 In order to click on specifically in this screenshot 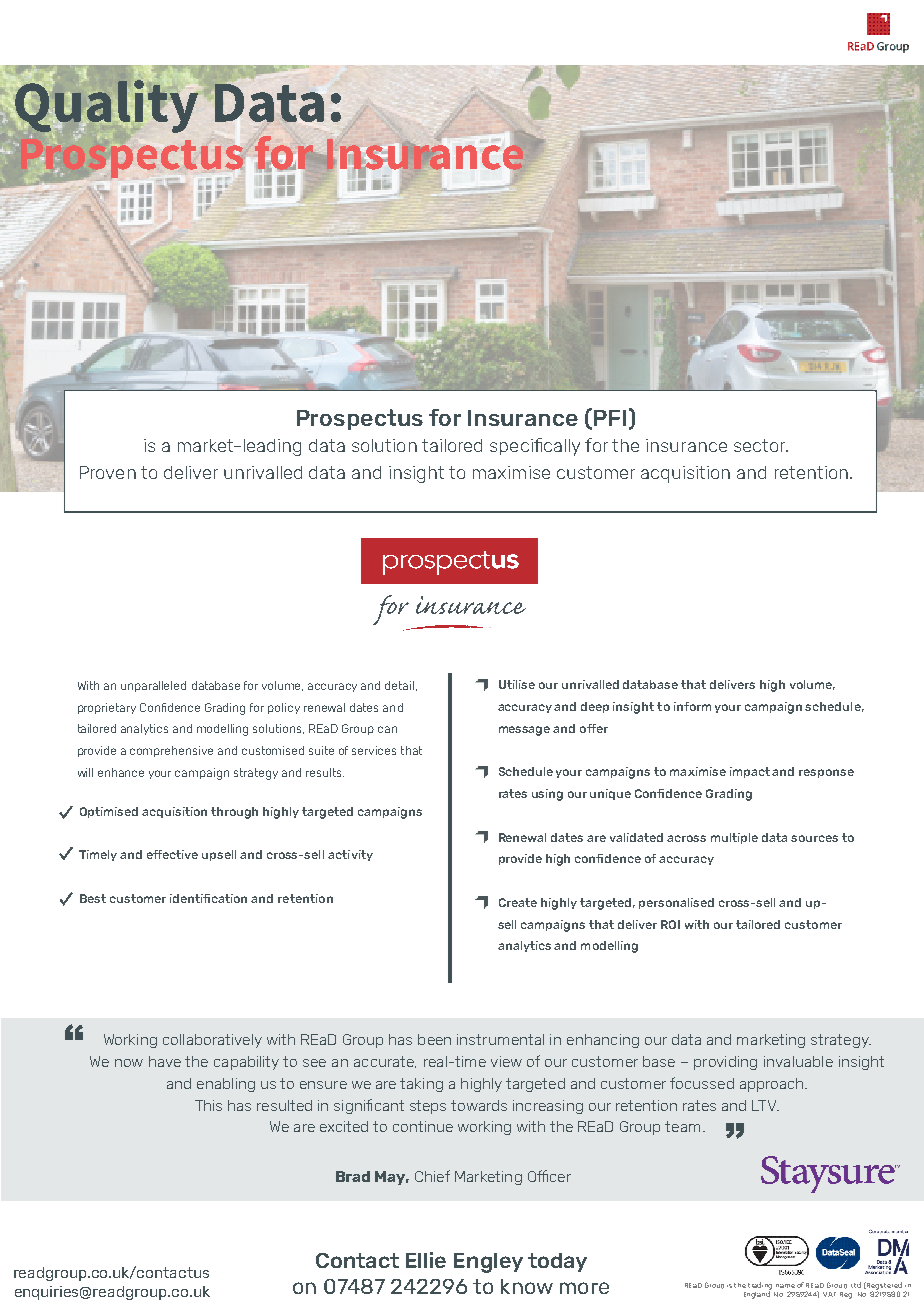, I will do `click(535, 447)`.
